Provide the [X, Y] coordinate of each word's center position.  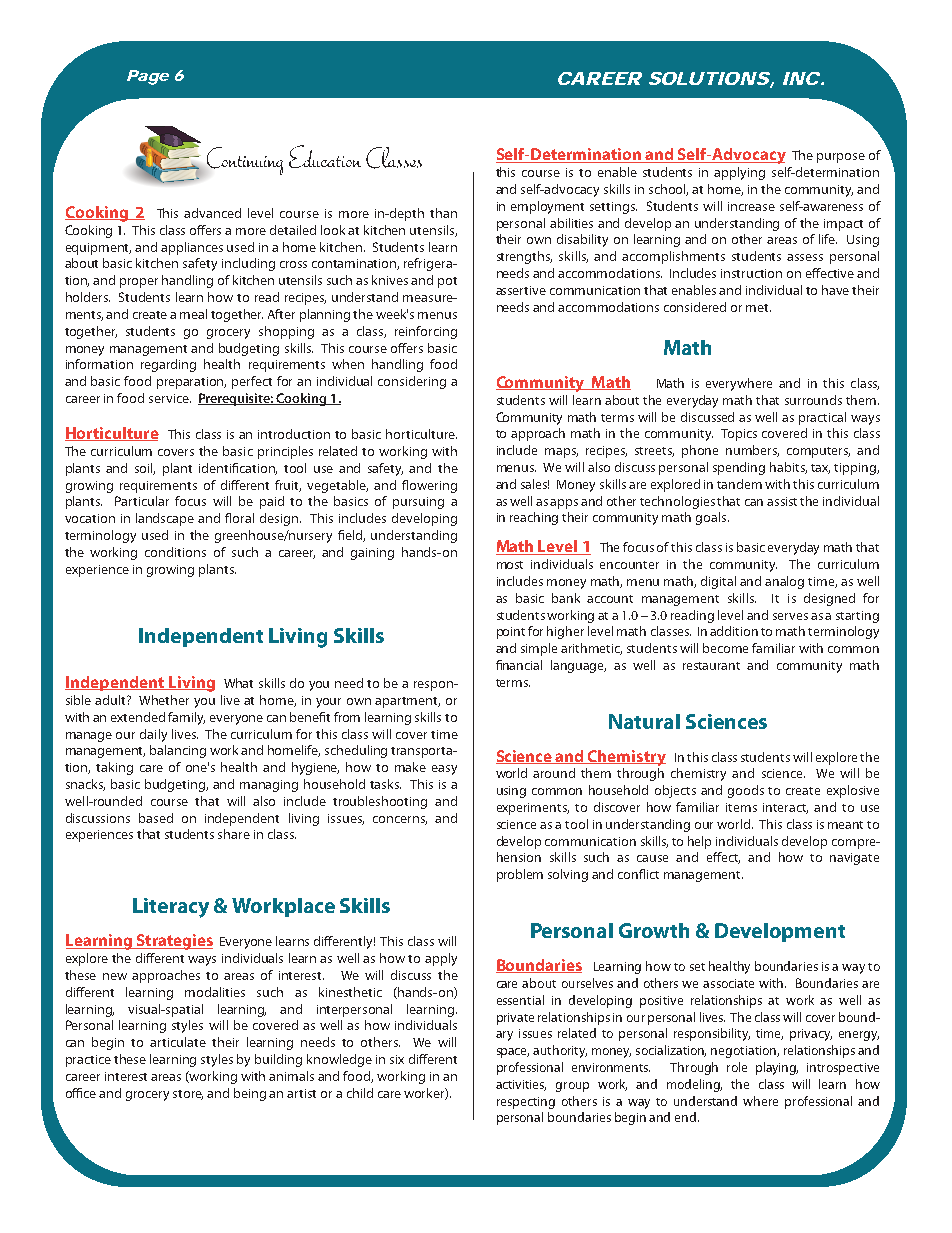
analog [784, 582]
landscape [165, 519]
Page [148, 77]
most [510, 565]
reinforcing [426, 332]
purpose [841, 158]
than [443, 213]
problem [520, 875]
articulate [178, 1042]
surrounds [813, 400]
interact [785, 808]
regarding [168, 365]
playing [777, 1068]
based [156, 818]
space [513, 1053]
